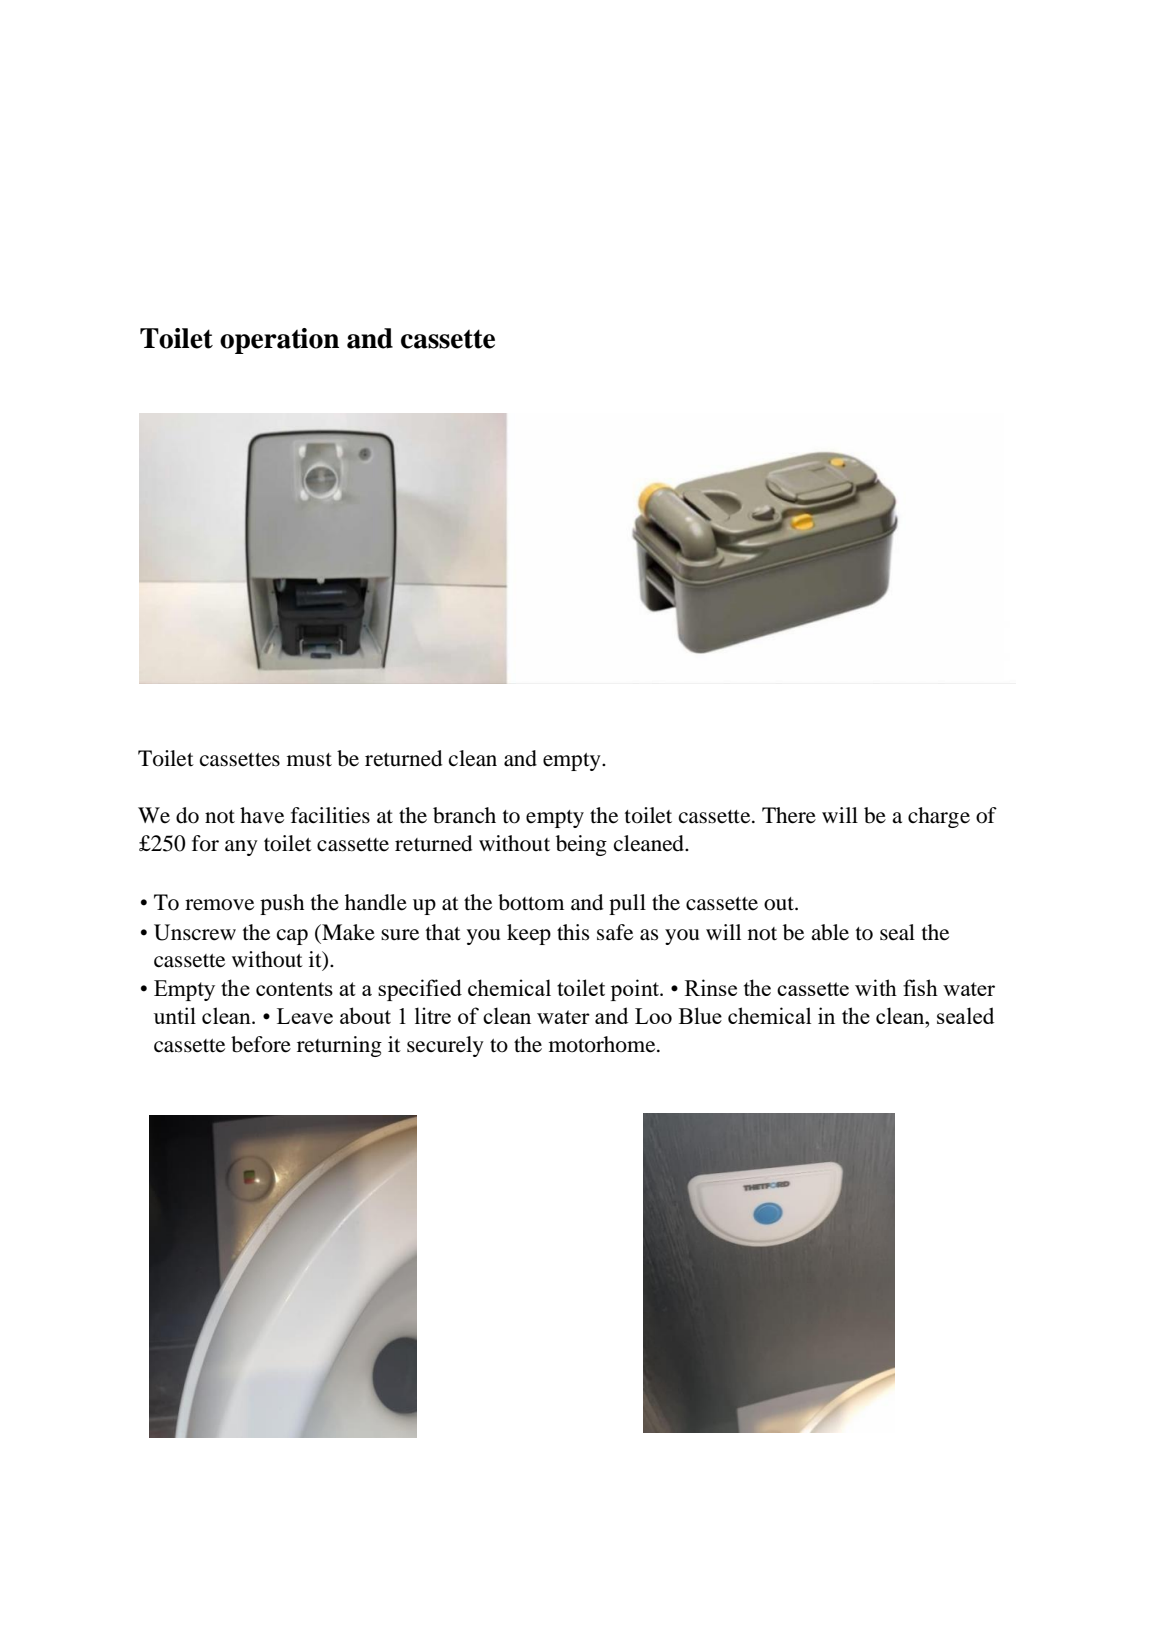 Image resolution: width=1155 pixels, height=1634 pixels. Describe the element at coordinates (241, 848) in the screenshot. I see `any` at that location.
